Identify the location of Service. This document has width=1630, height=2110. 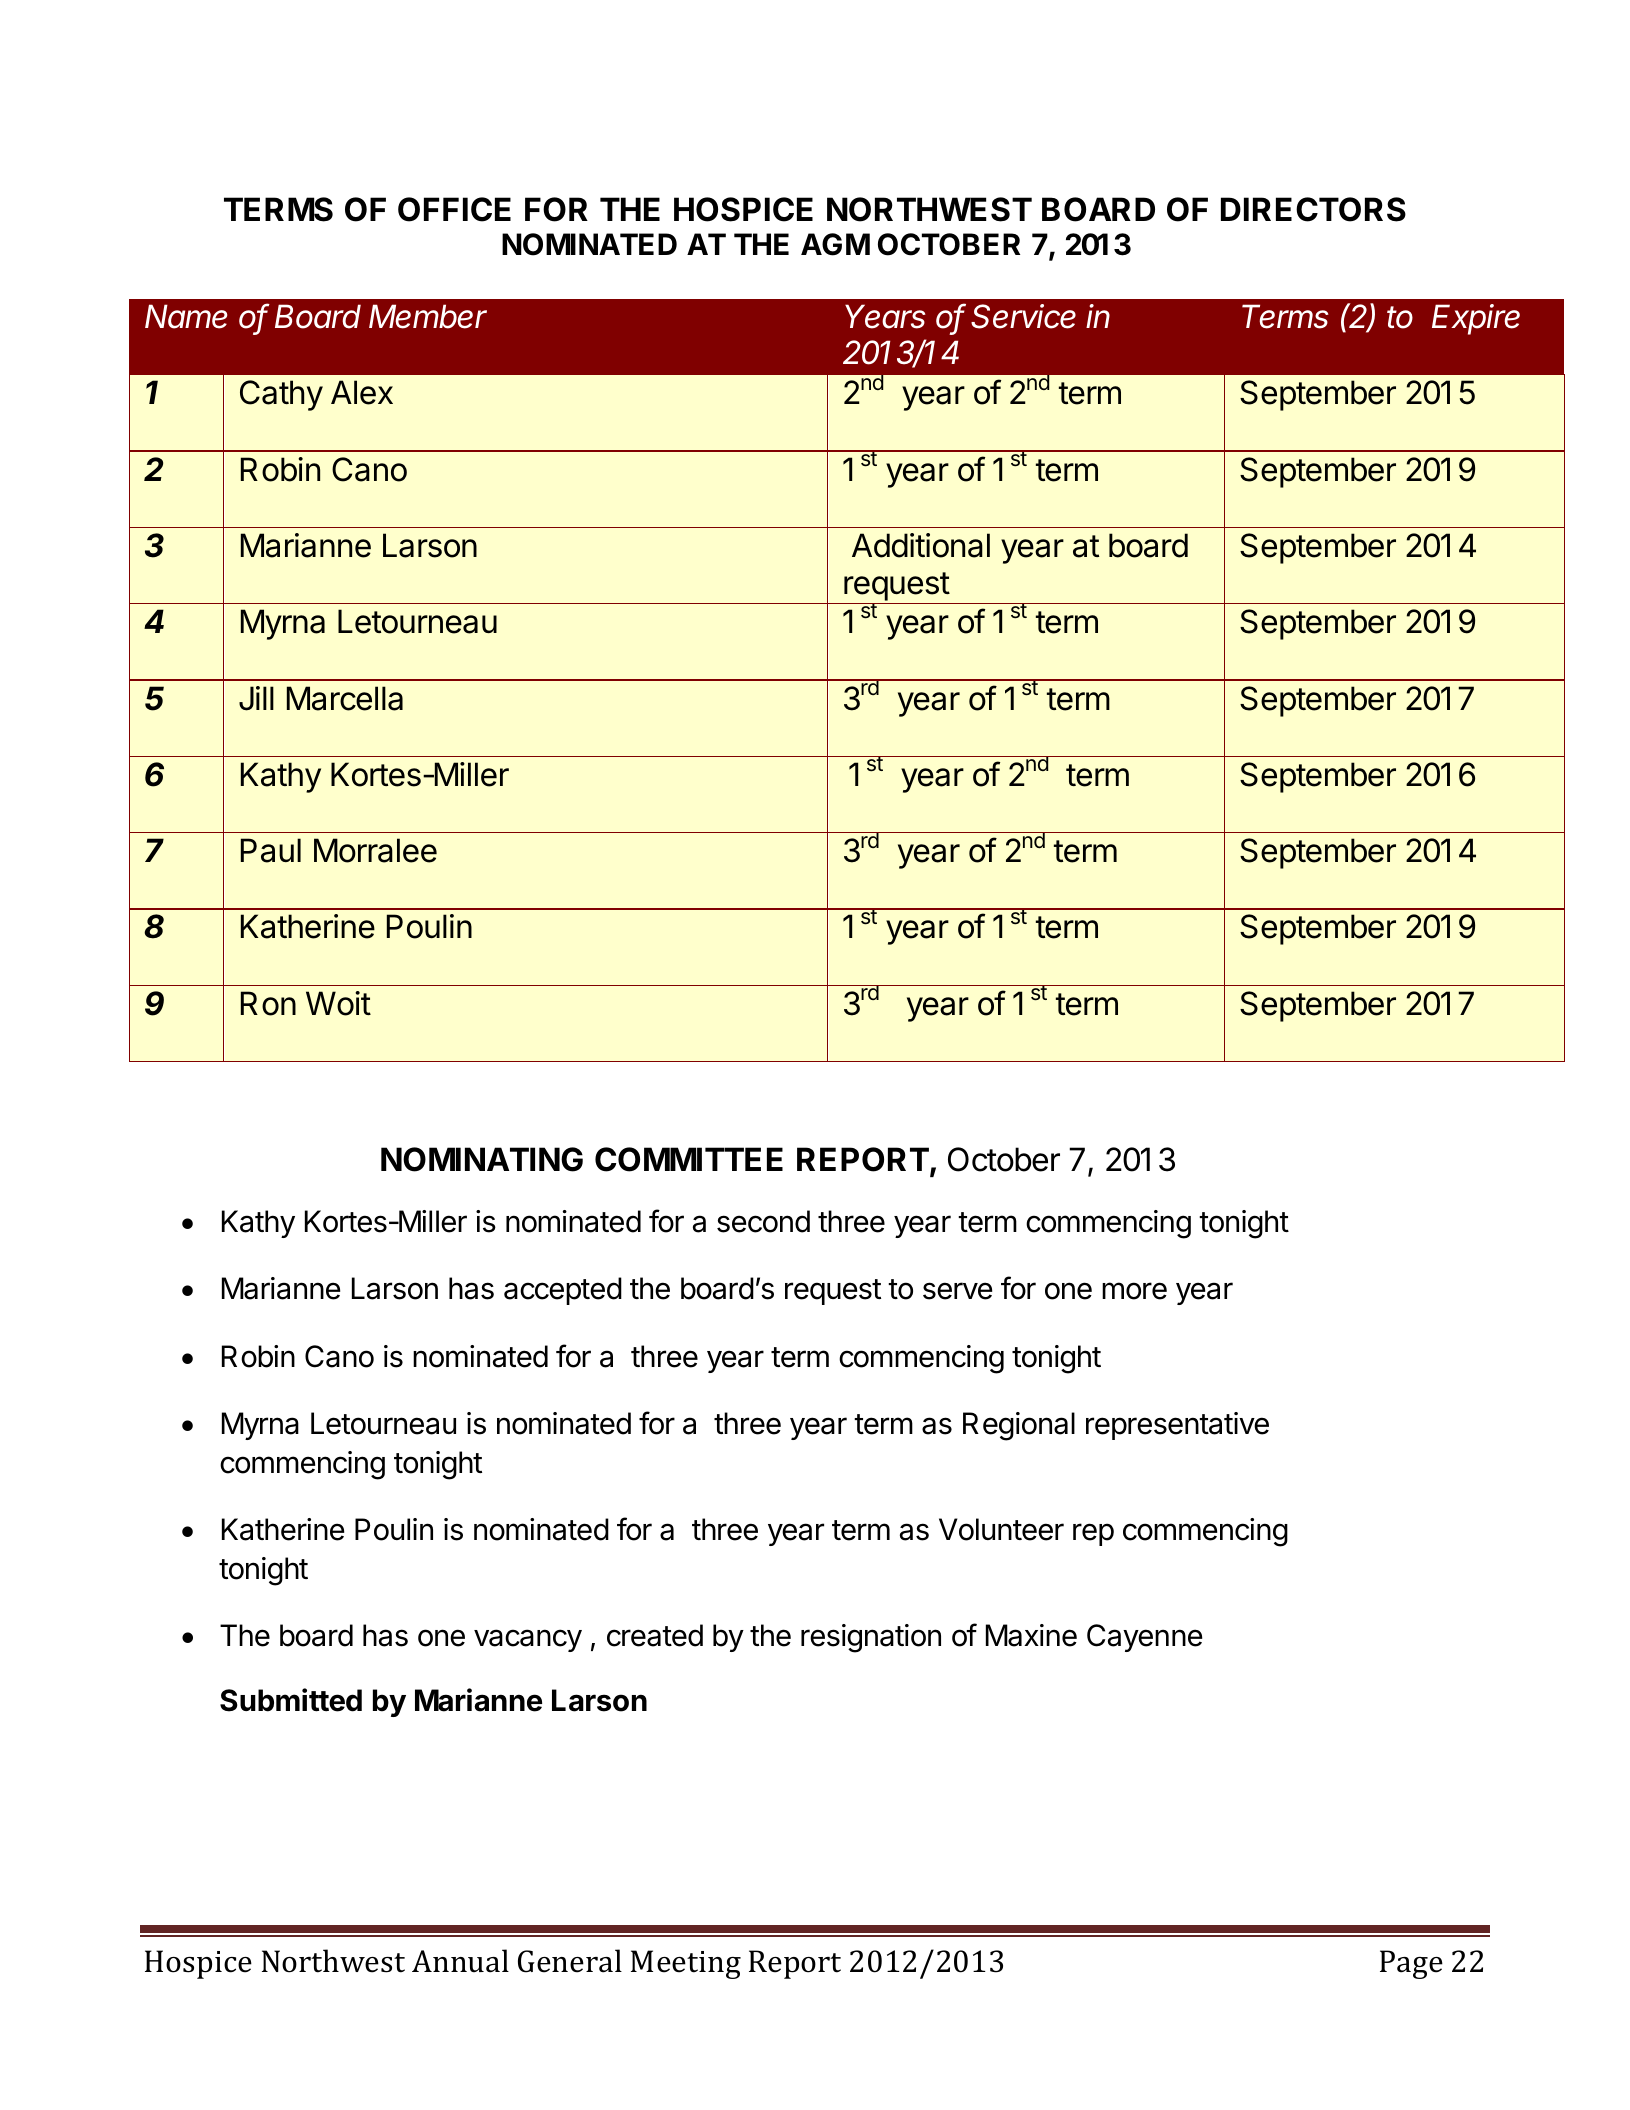
(1023, 316).
